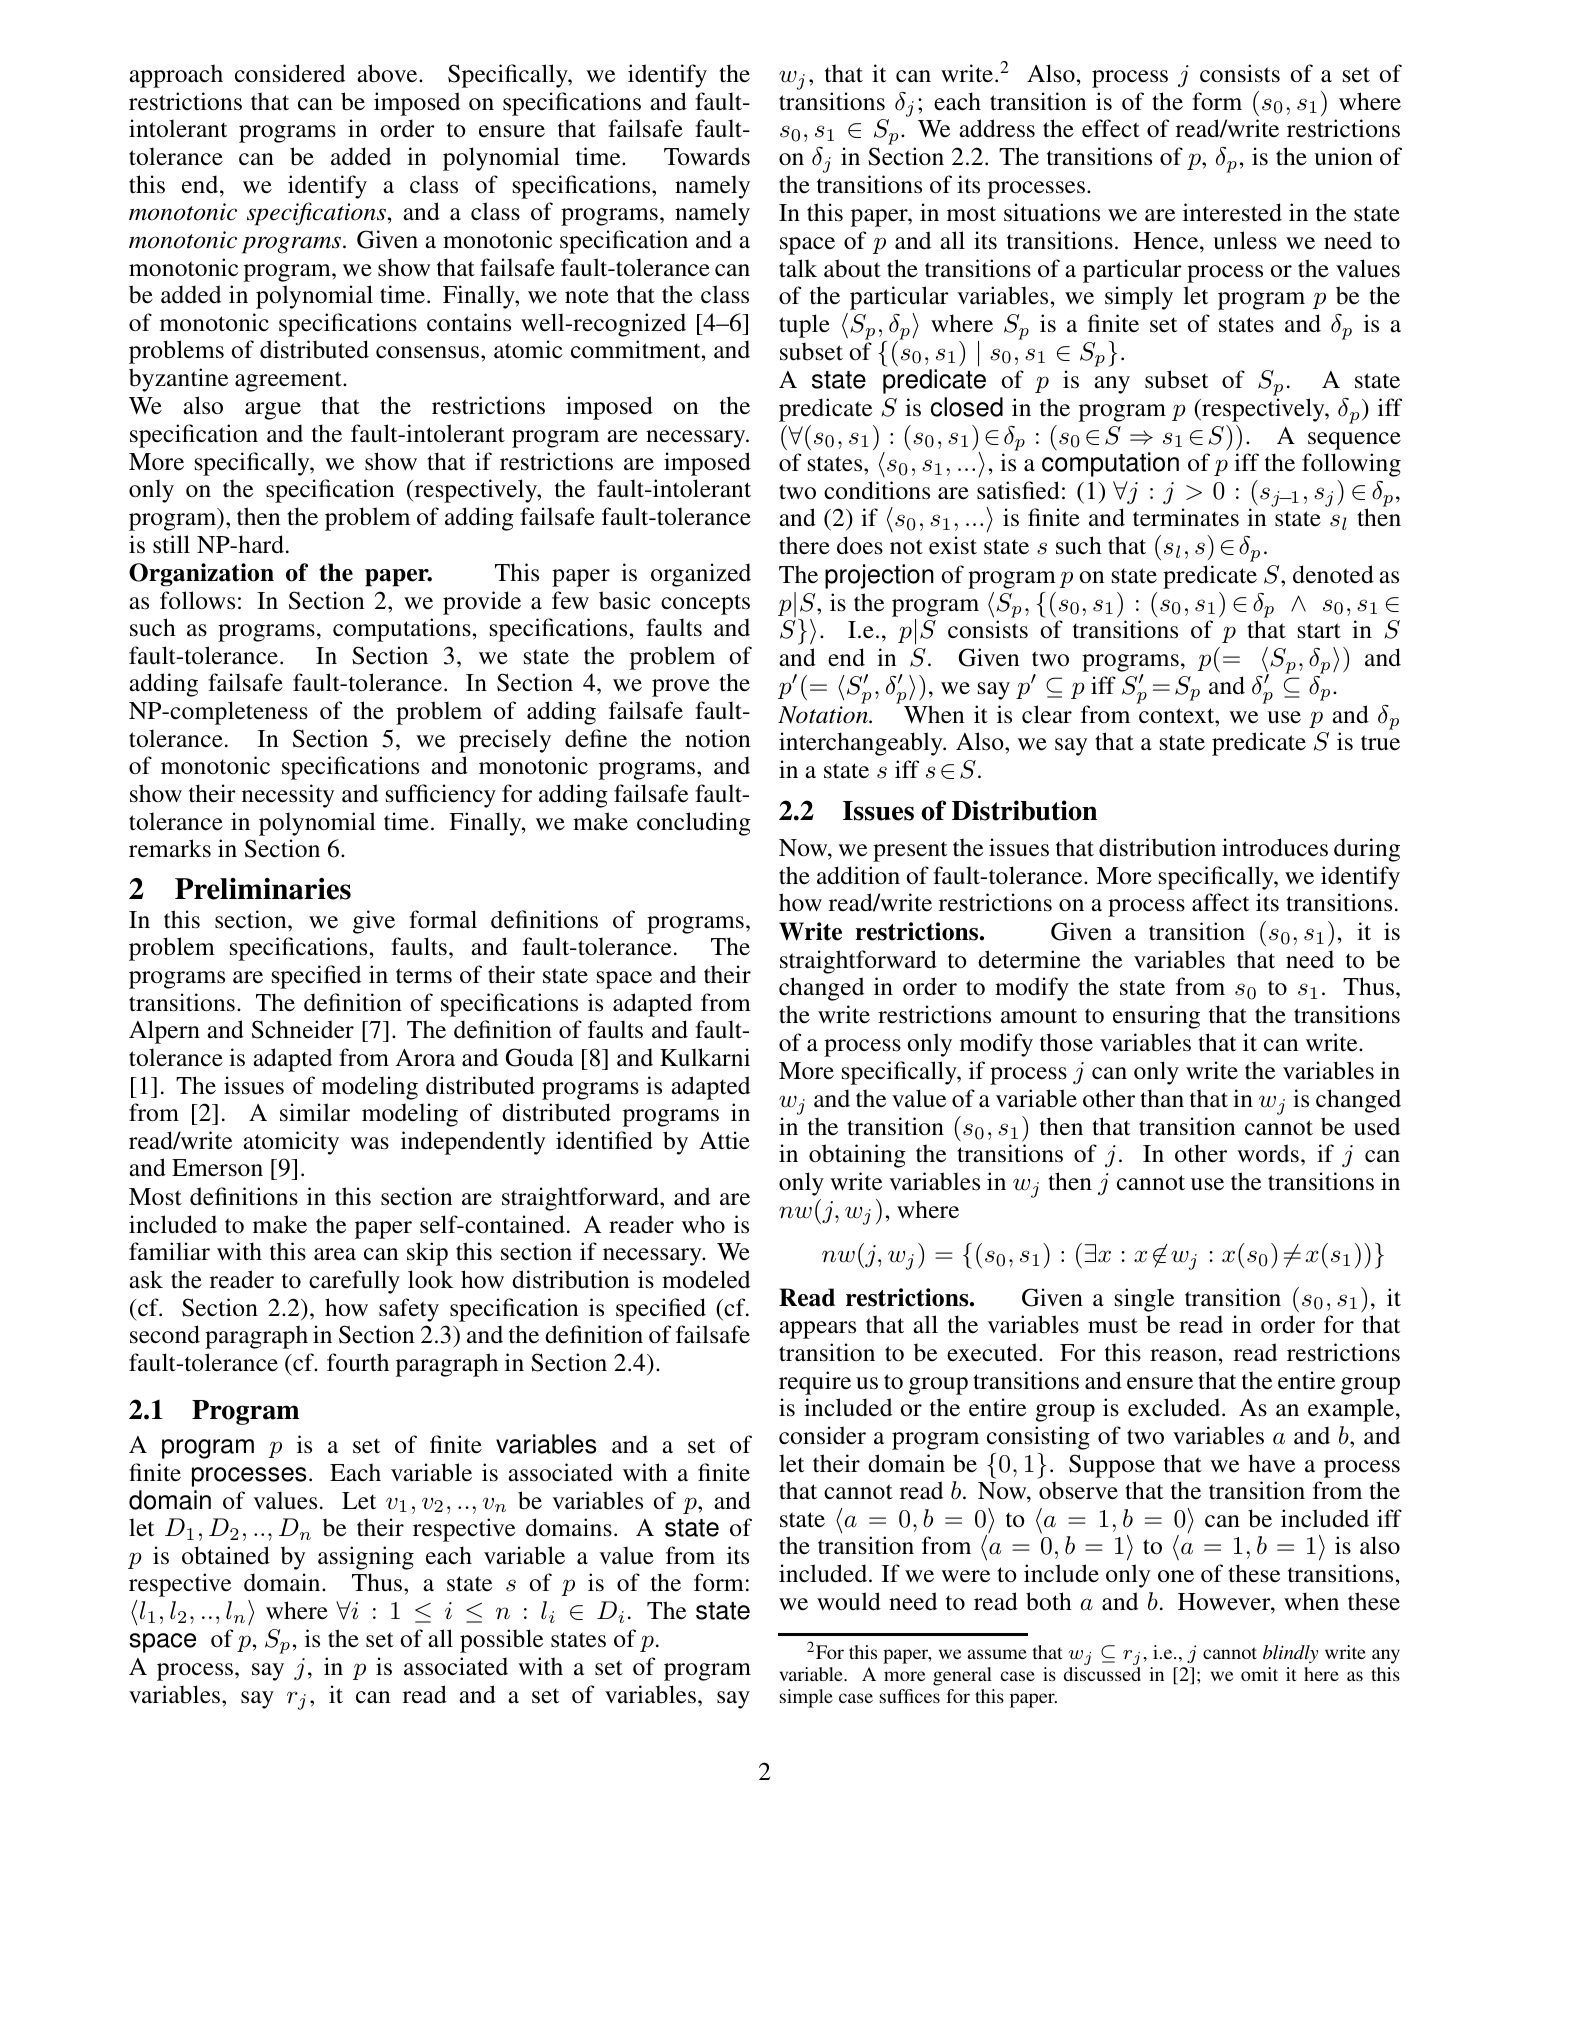 The height and width of the document is (2035, 1573). Describe the element at coordinates (1354, 441) in the document. I see `sequence` at that location.
